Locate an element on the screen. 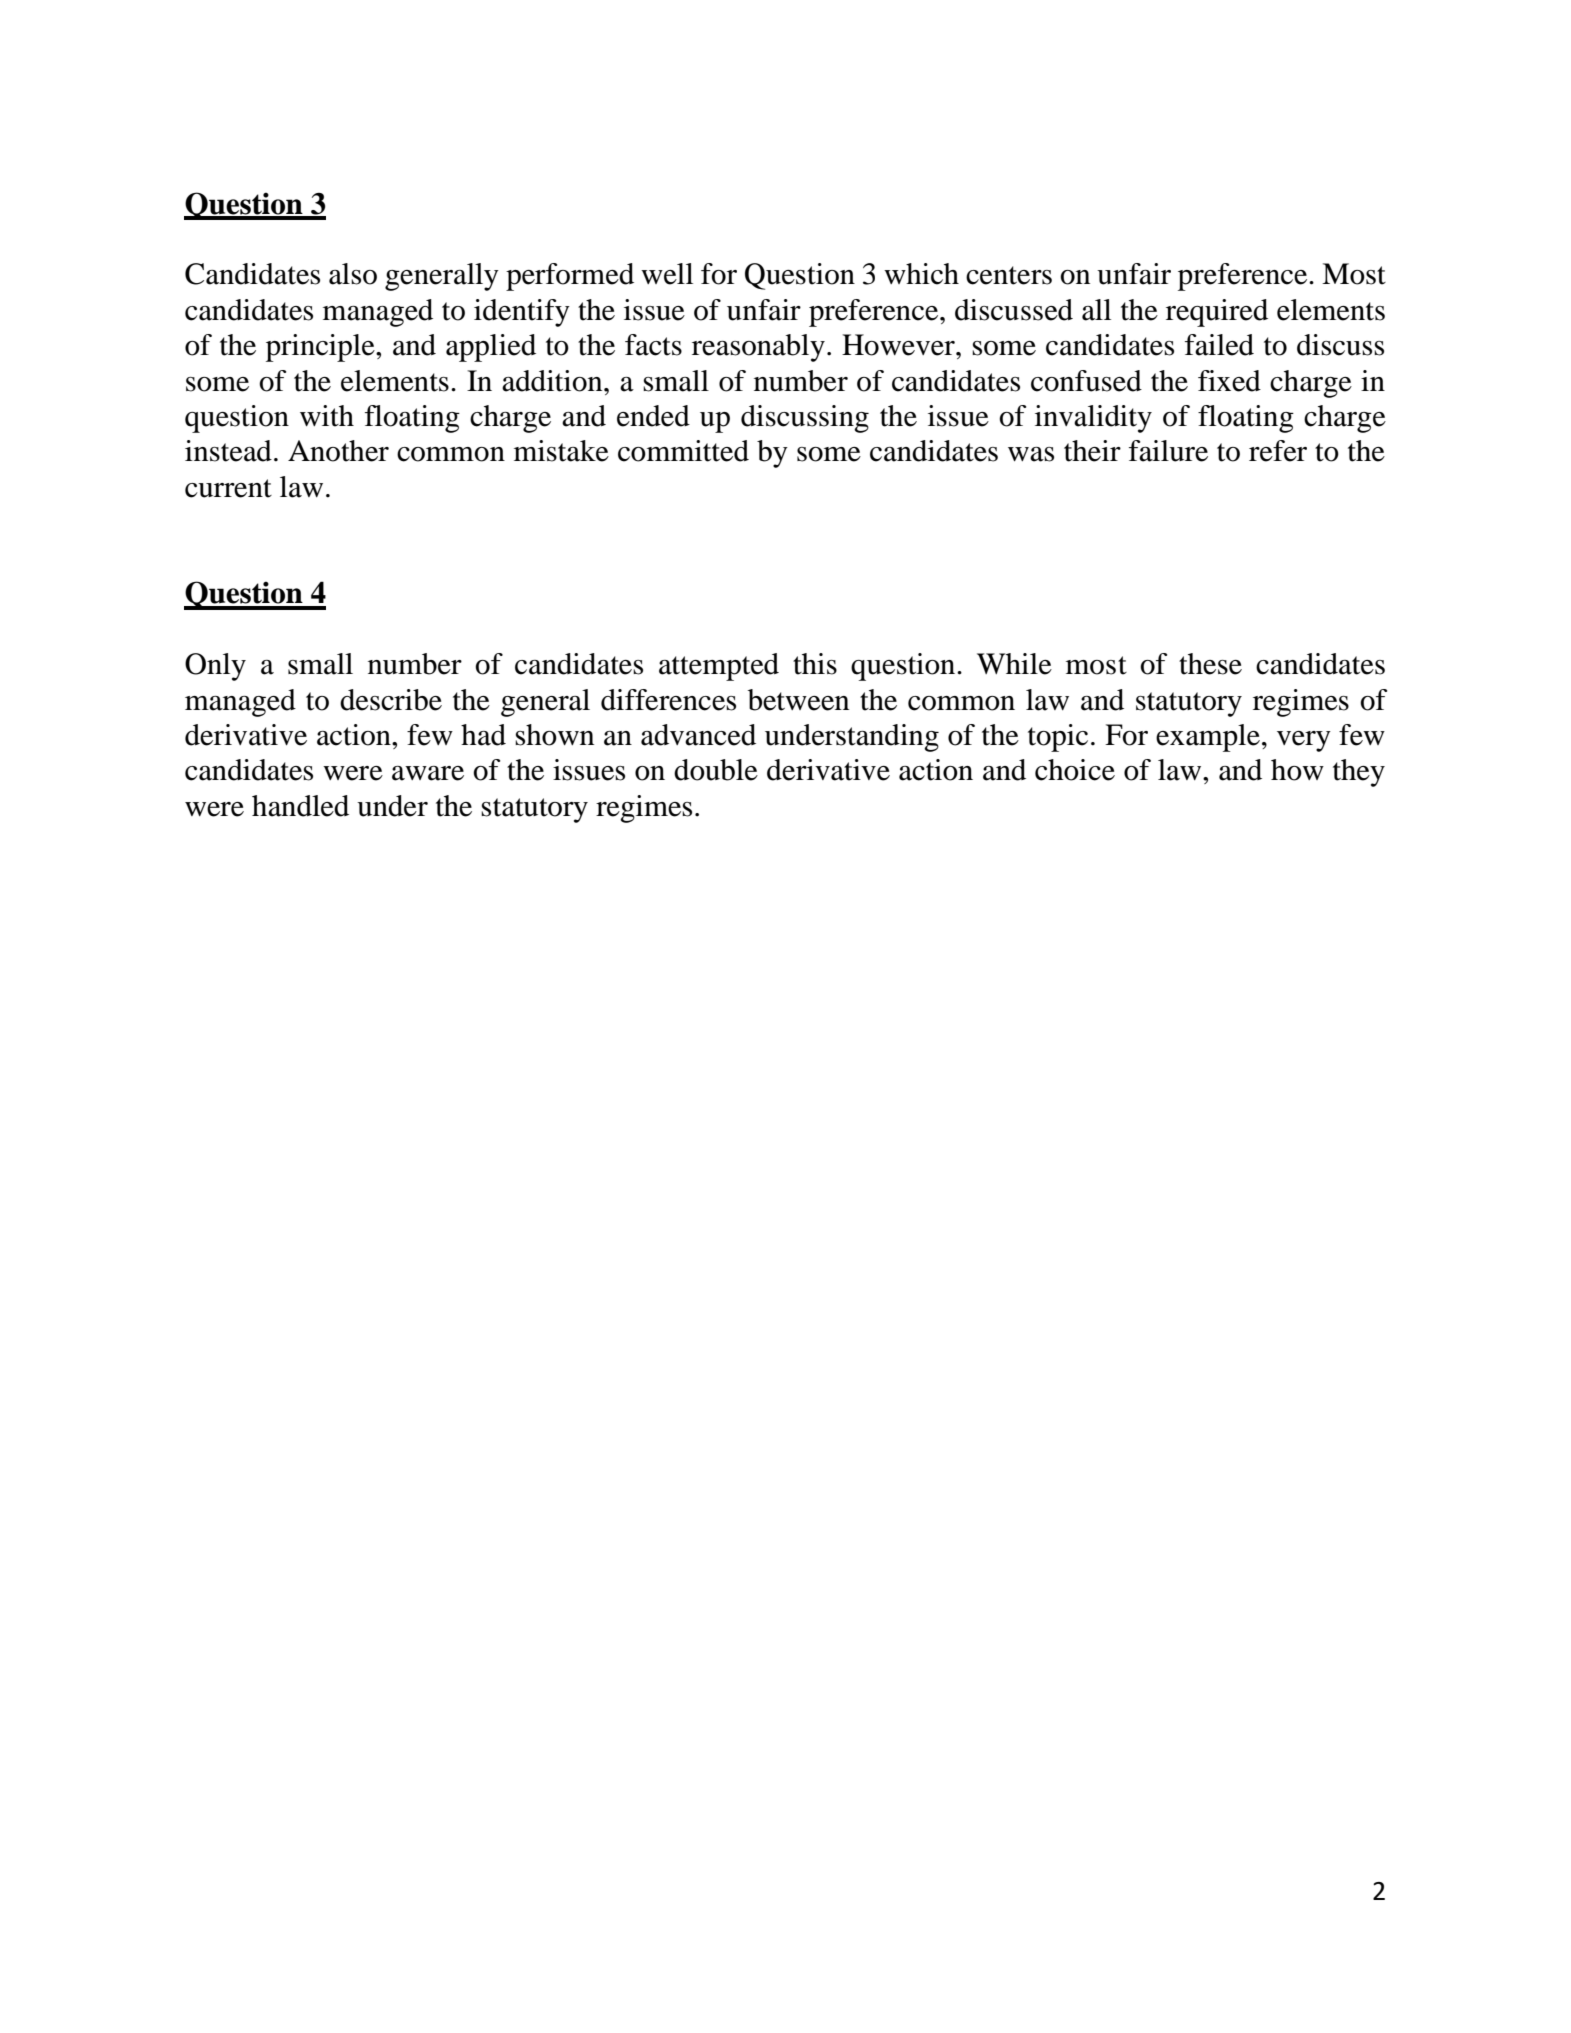 This screenshot has width=1571, height=2033. committed is located at coordinates (683, 451).
